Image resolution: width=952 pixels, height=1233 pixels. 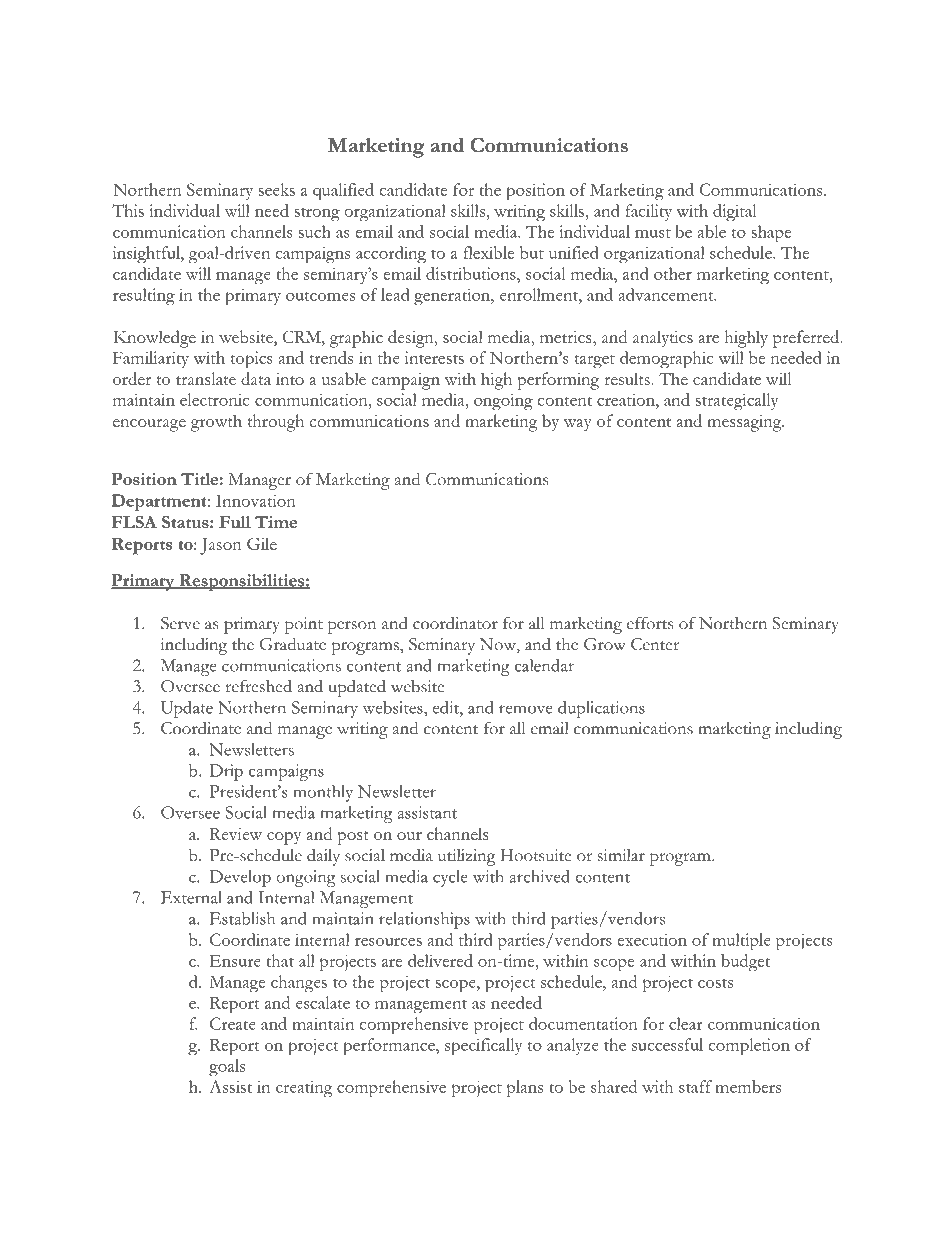 What do you see at coordinates (277, 189) in the screenshot?
I see `seeks` at bounding box center [277, 189].
